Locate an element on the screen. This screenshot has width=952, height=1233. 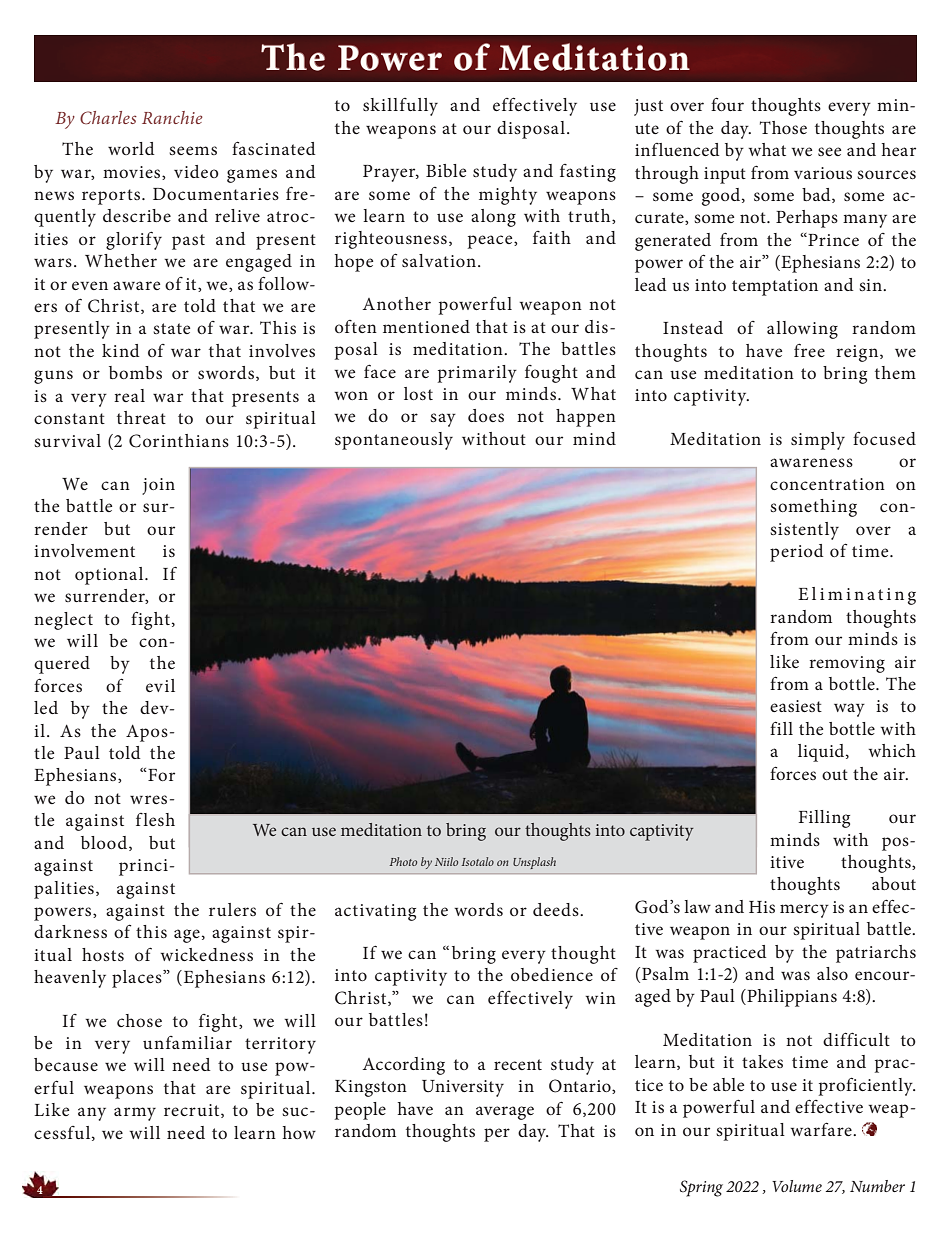
world is located at coordinates (131, 148).
